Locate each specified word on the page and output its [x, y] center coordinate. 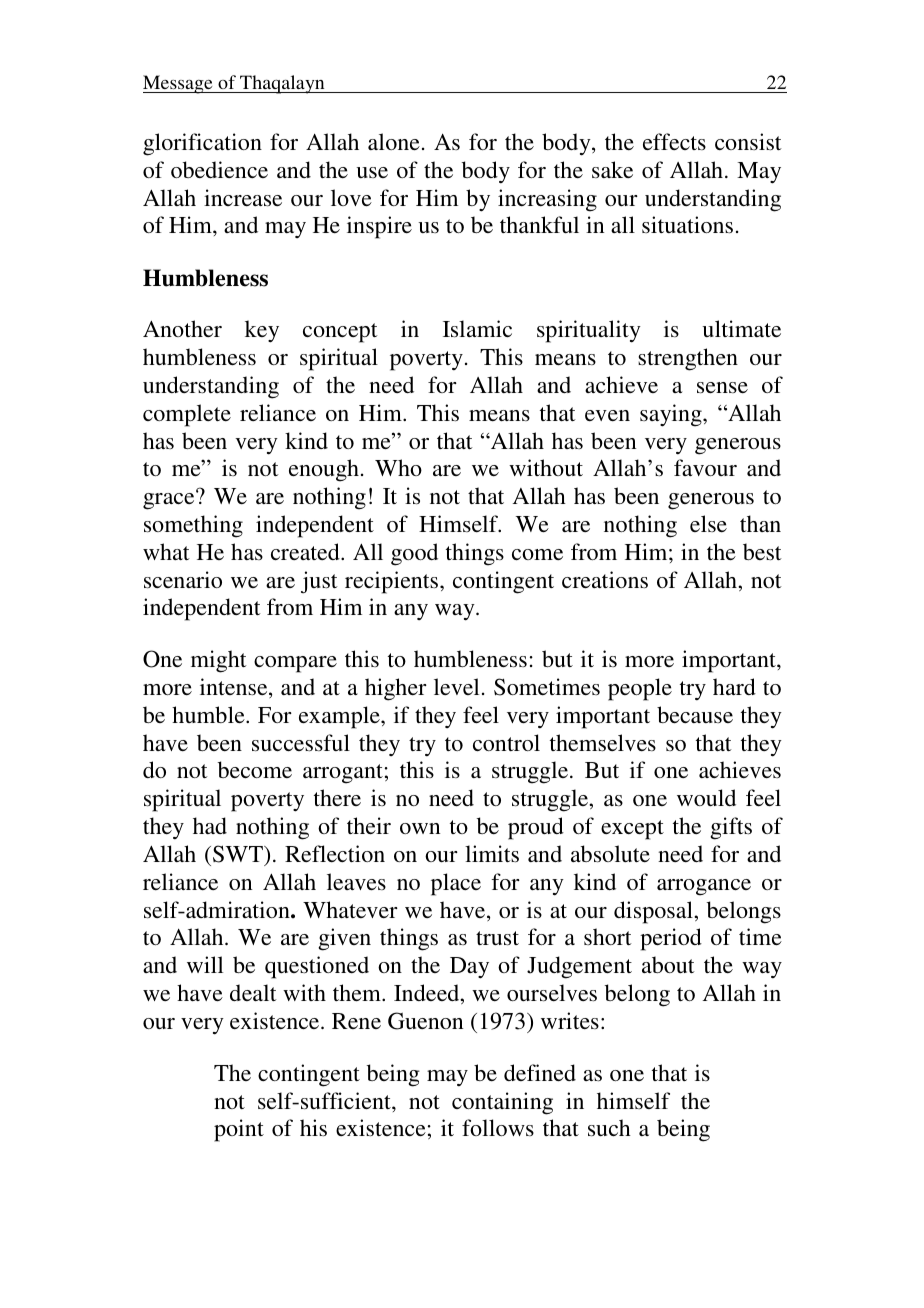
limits [492, 854]
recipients [393, 582]
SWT [239, 854]
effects [674, 141]
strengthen [688, 359]
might [219, 661]
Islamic [477, 329]
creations [605, 580]
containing [502, 1103]
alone [394, 141]
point [239, 1130]
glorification [202, 144]
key [262, 331]
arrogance [704, 887]
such [609, 1128]
